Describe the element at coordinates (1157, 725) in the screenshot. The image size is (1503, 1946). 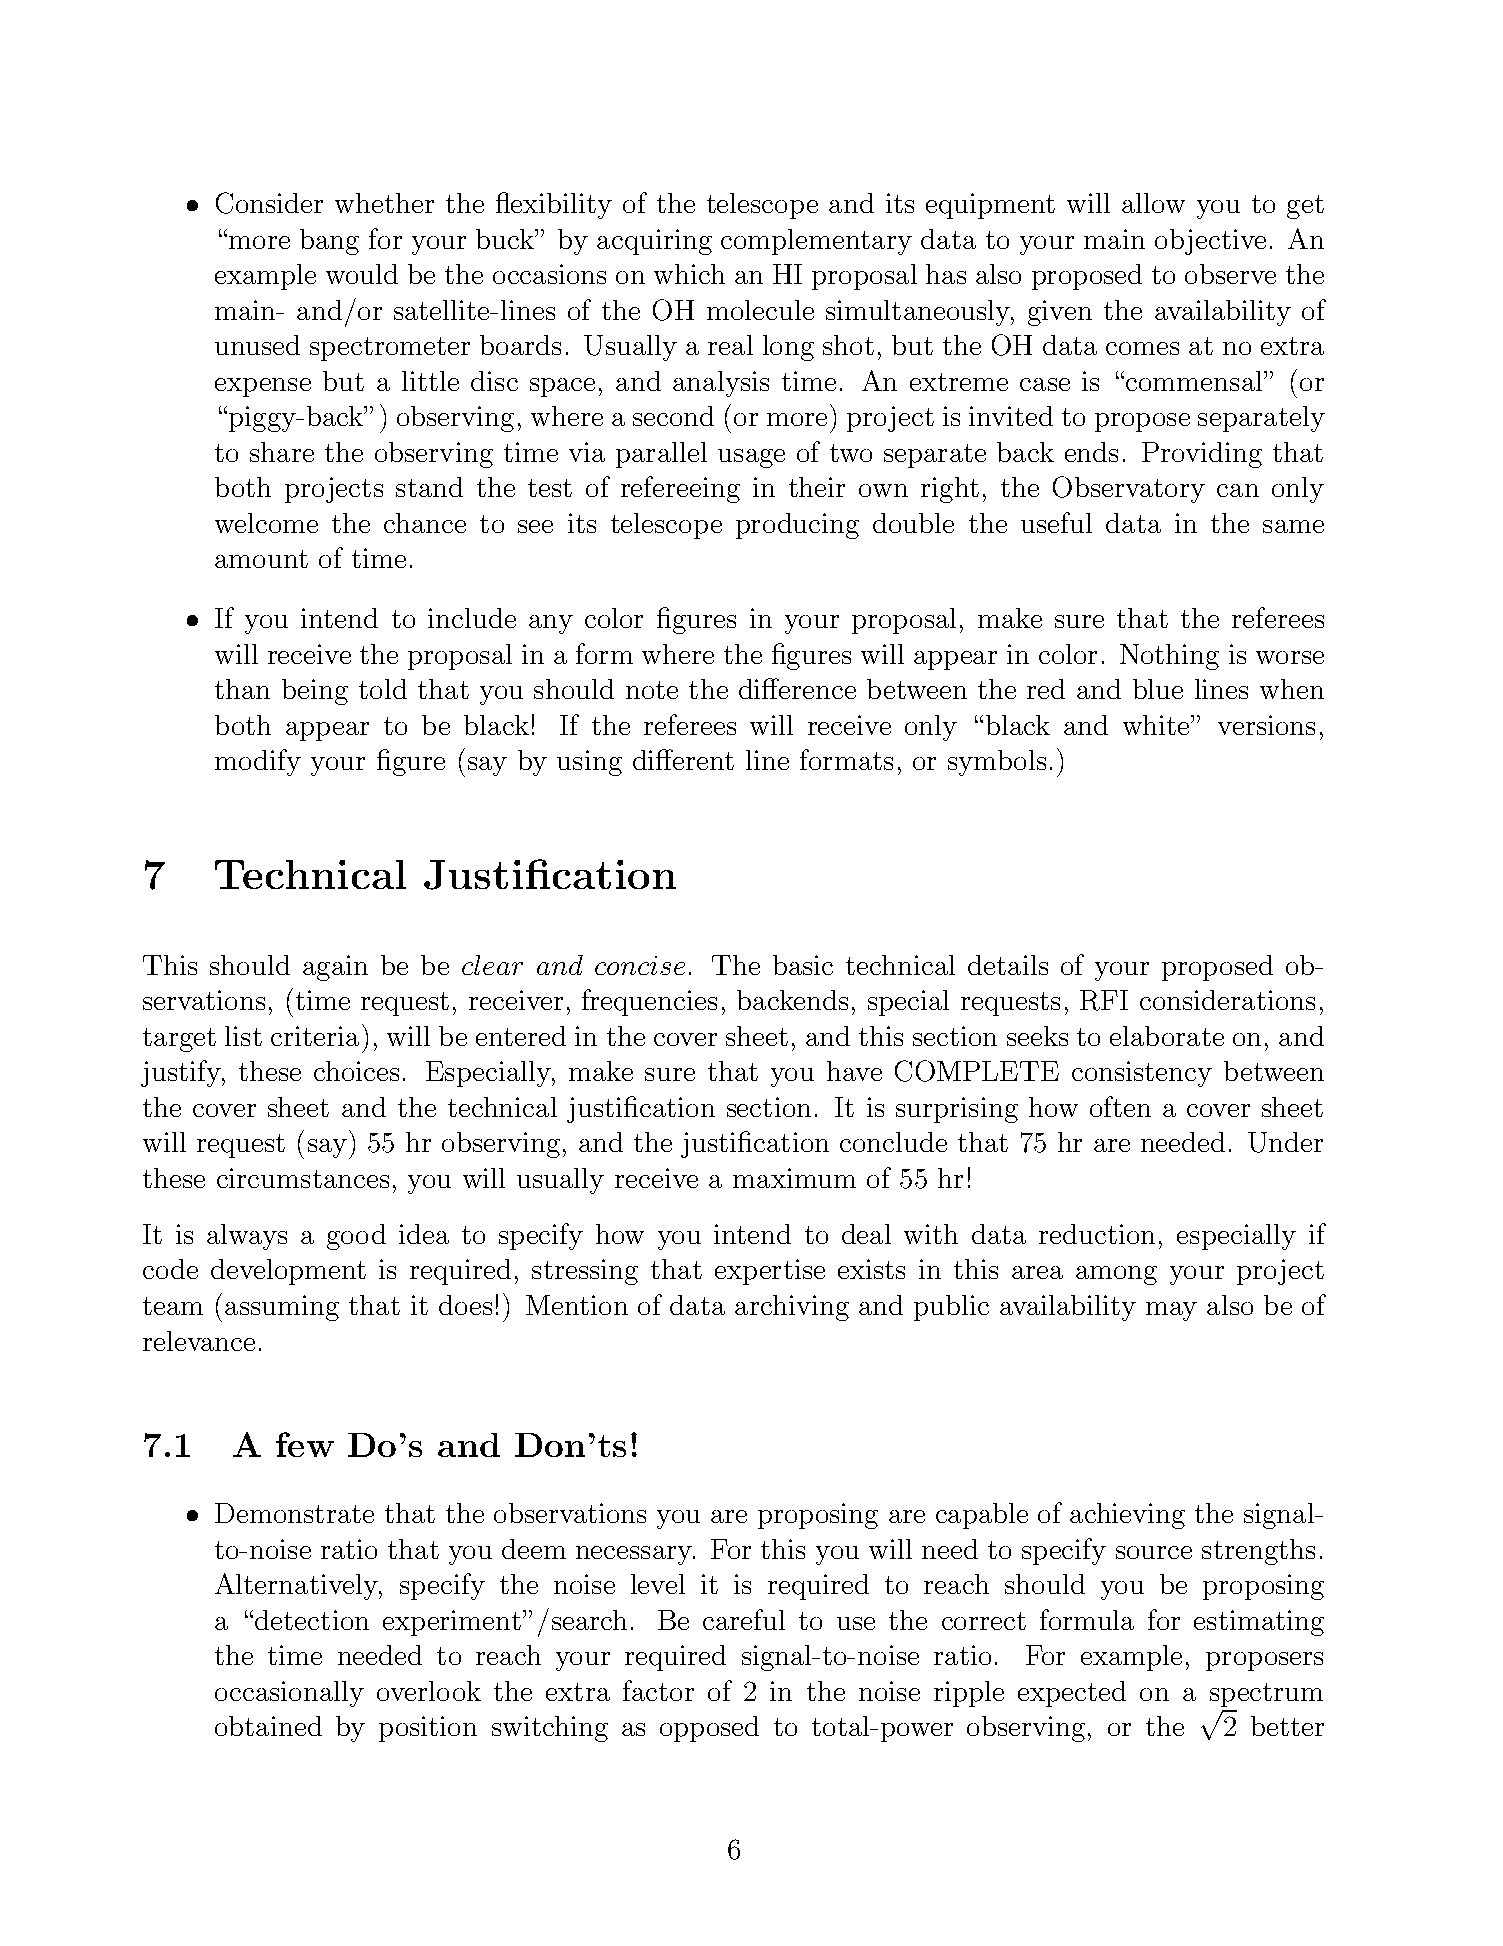
I see `white` at that location.
